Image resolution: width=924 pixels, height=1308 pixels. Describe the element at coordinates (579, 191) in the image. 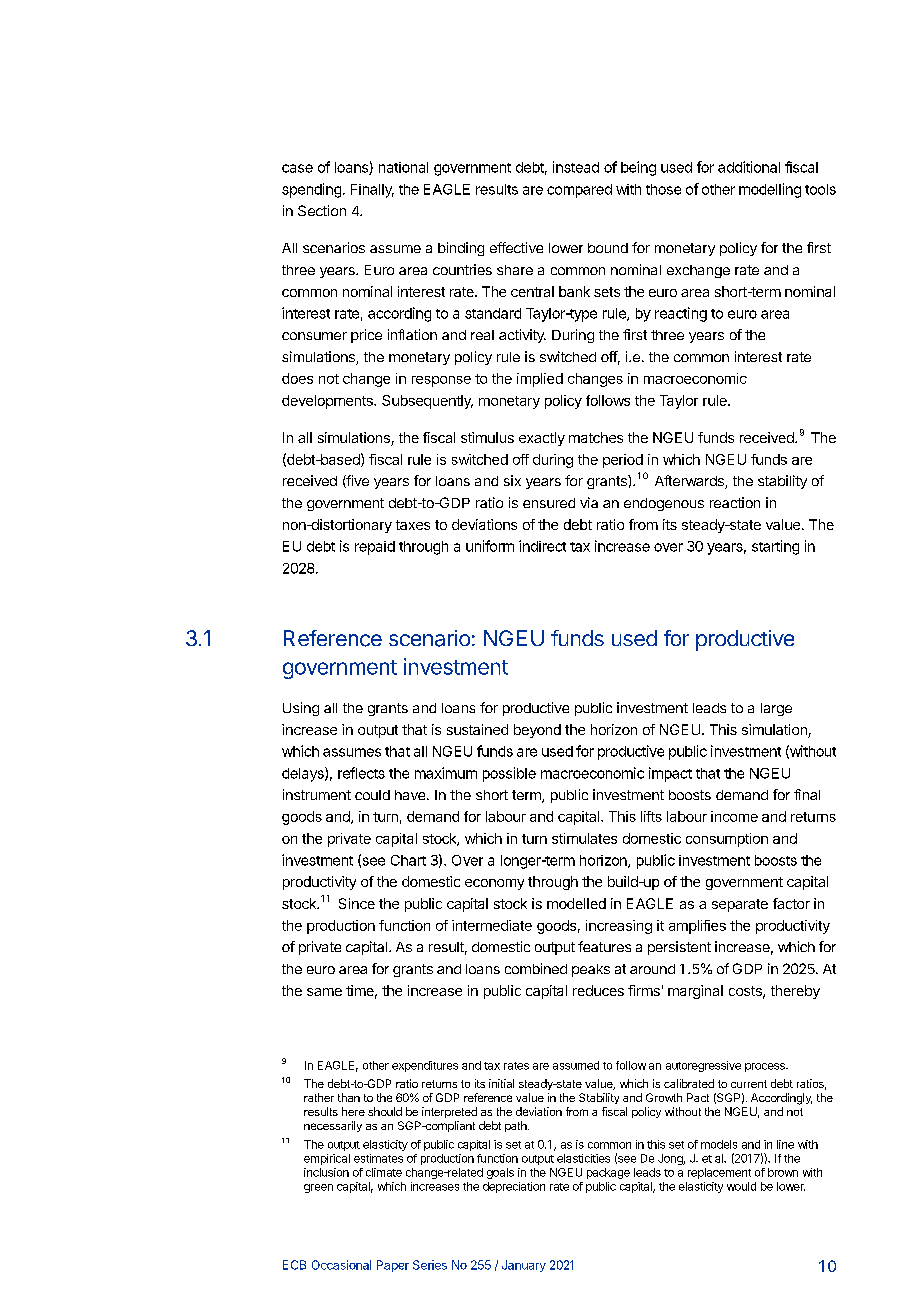

I see `compared` at that location.
